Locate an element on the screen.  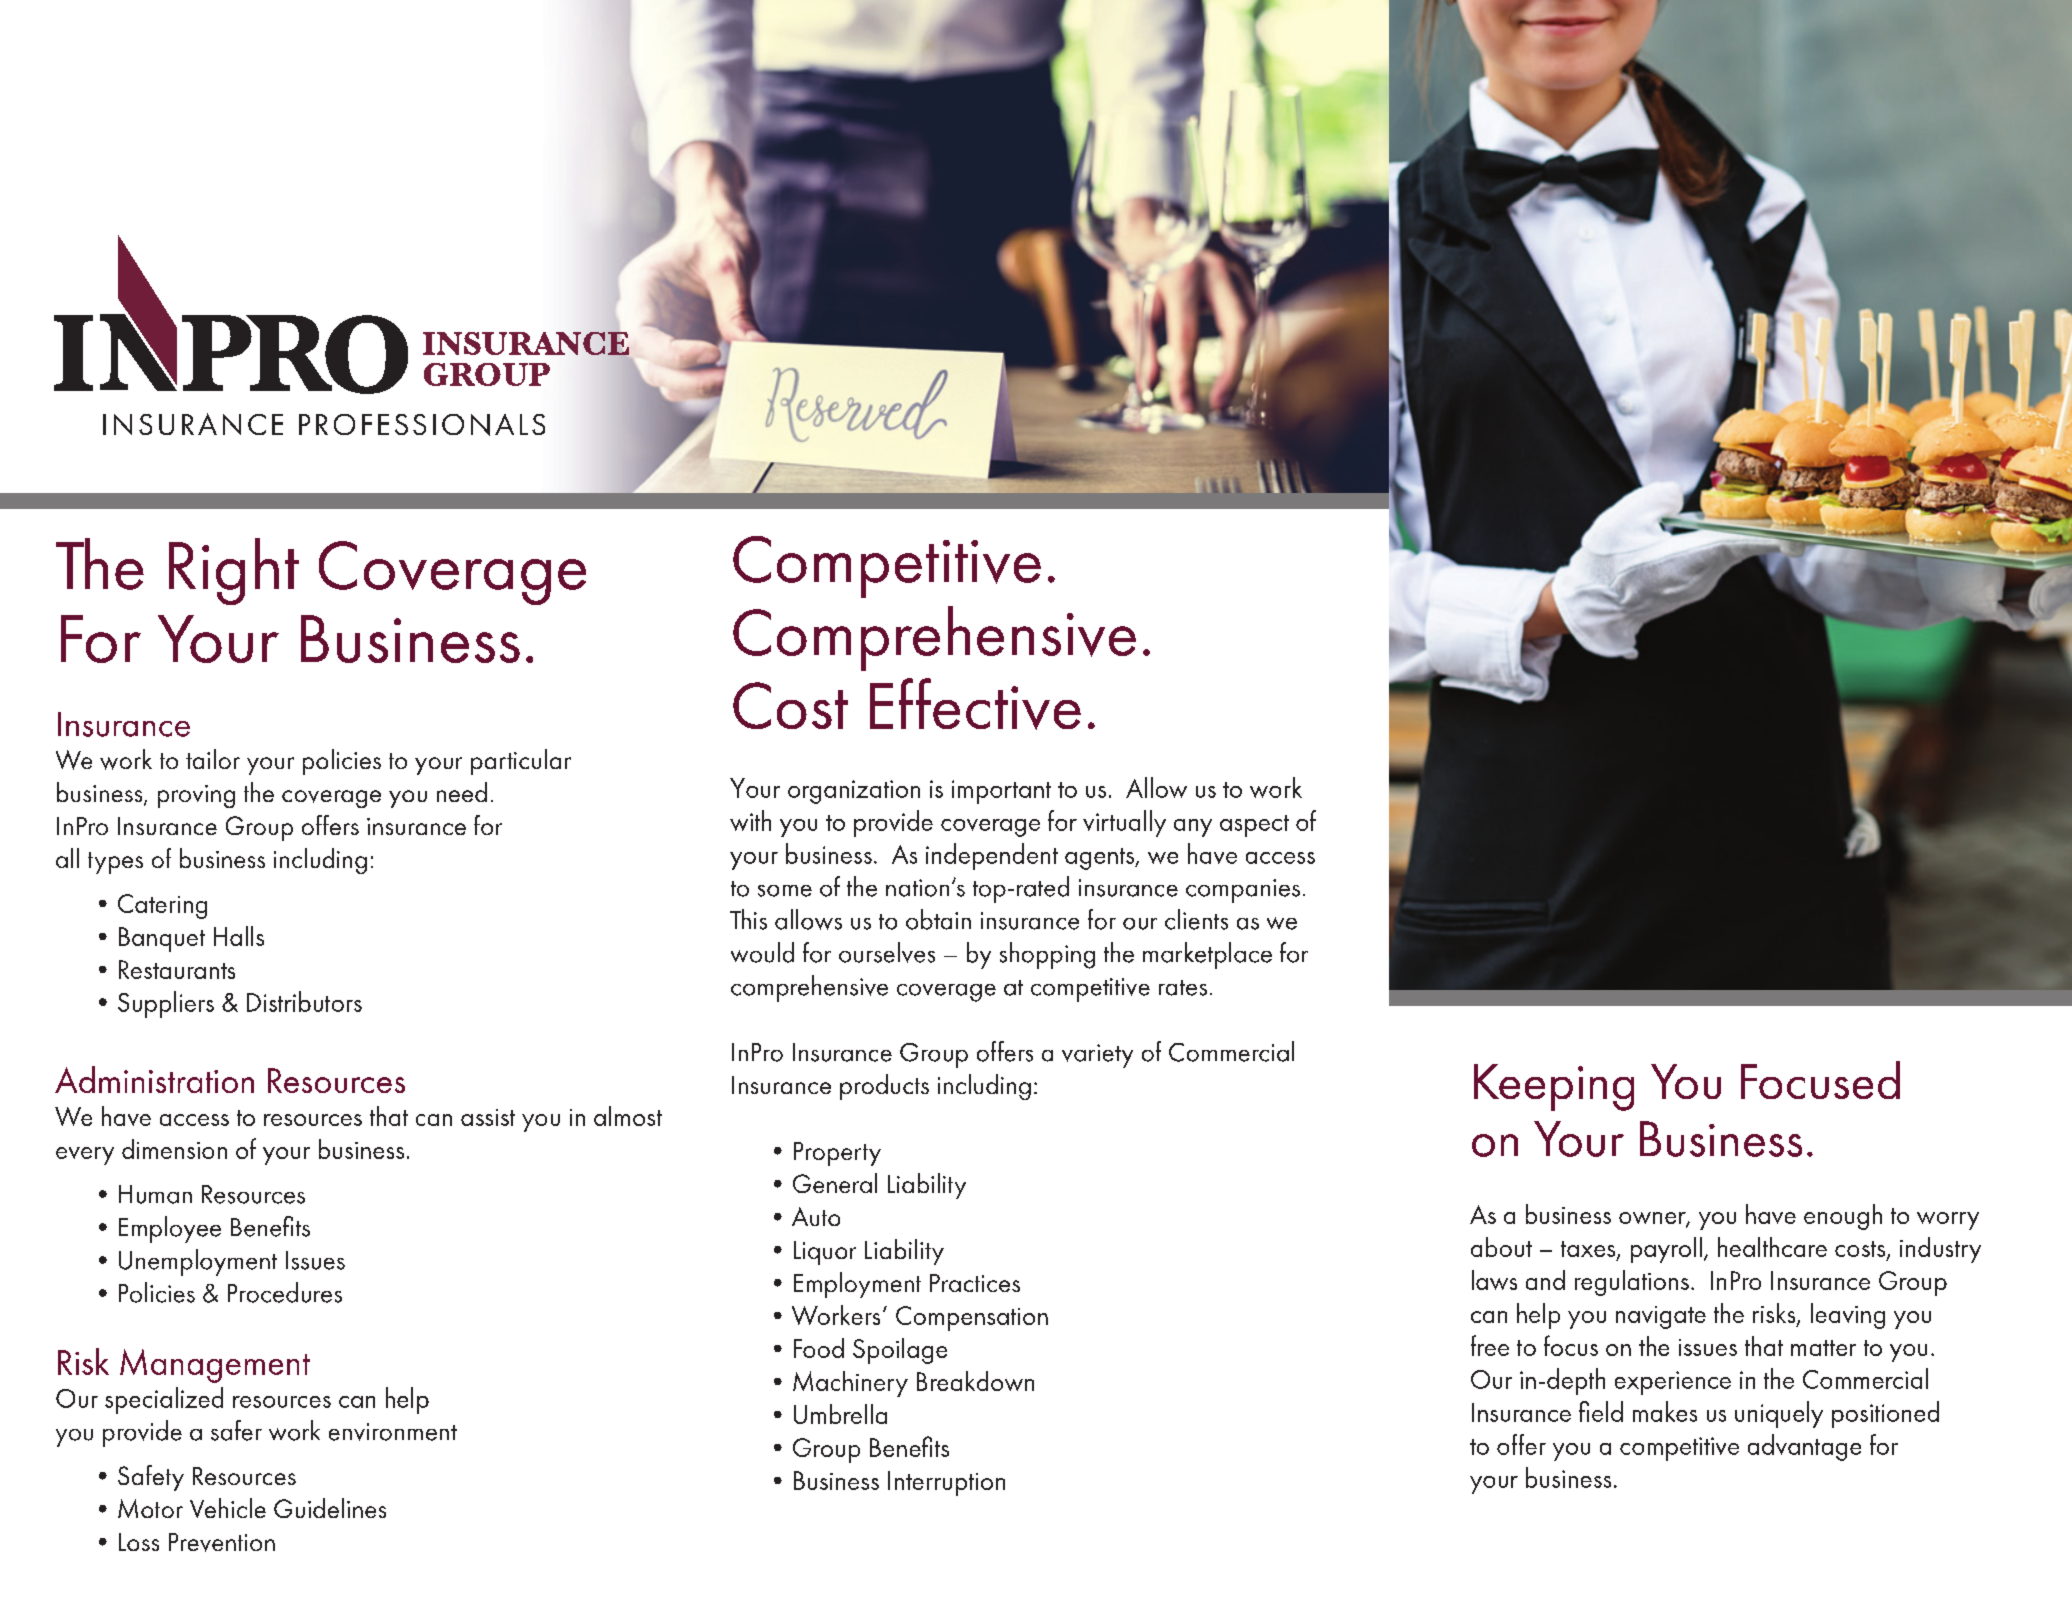
PROFESSIONALS is located at coordinates (422, 425).
